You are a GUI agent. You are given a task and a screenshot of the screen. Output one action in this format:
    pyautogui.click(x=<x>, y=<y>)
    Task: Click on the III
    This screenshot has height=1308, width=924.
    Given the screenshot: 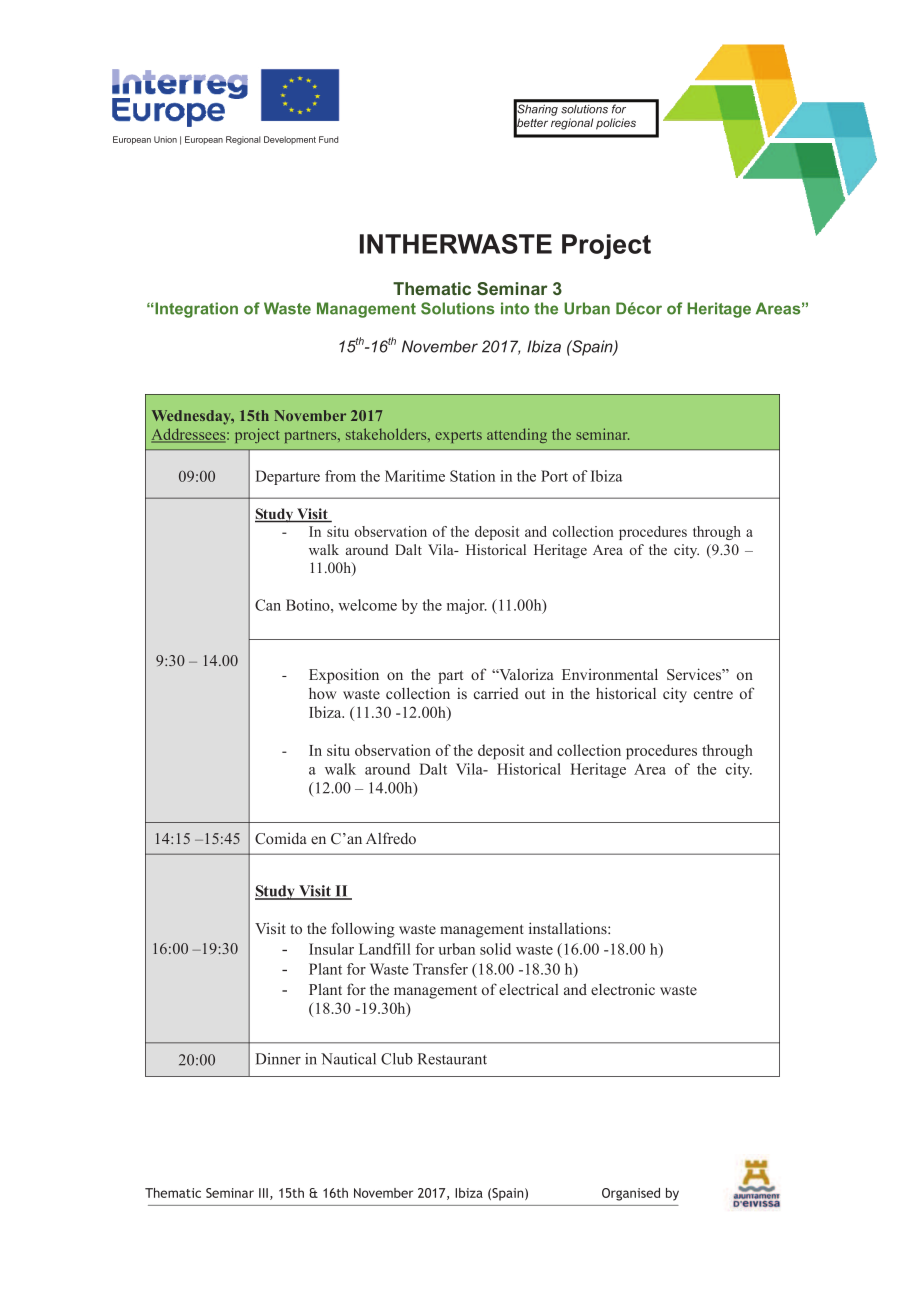 What is the action you would take?
    pyautogui.click(x=263, y=1193)
